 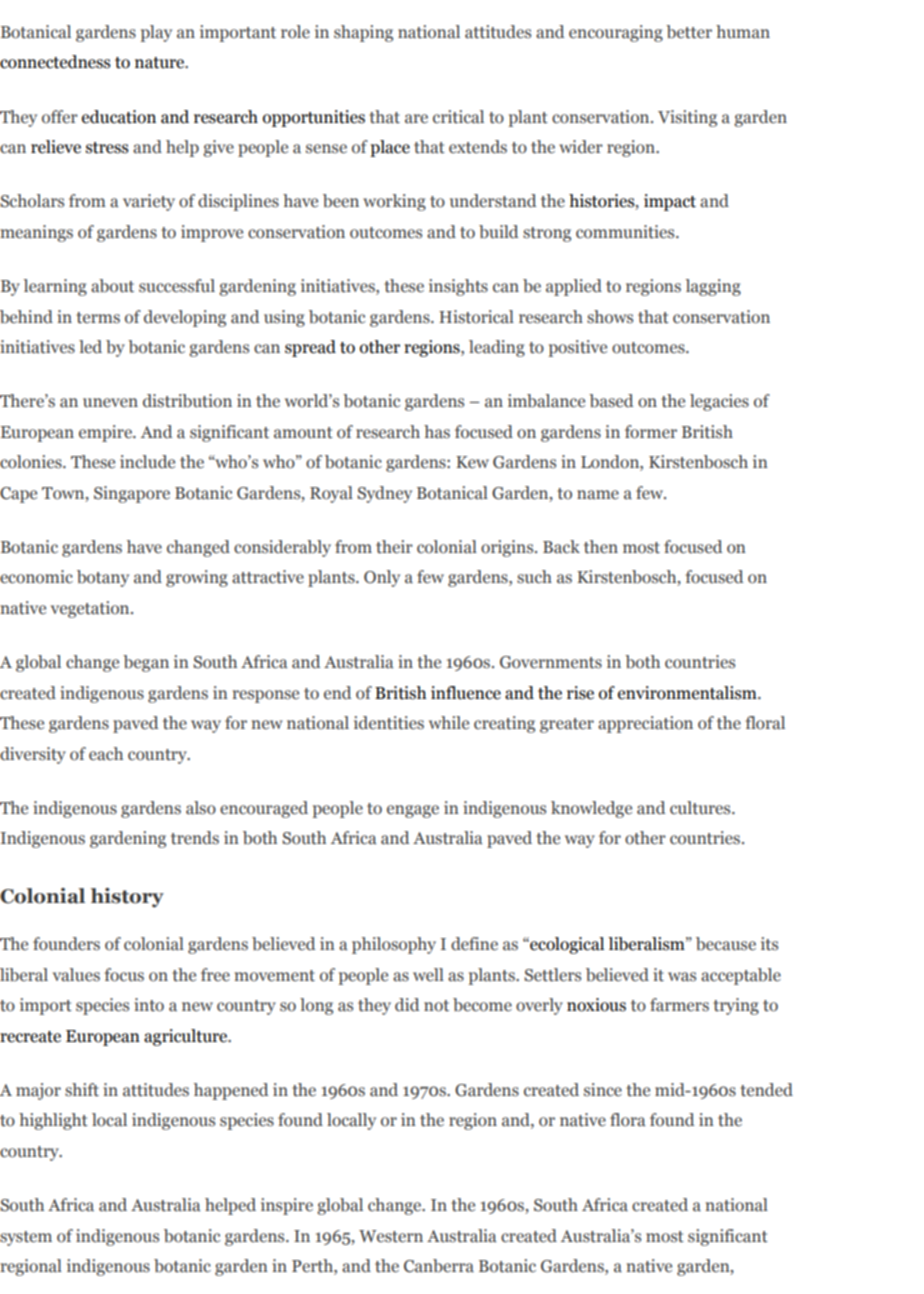 What do you see at coordinates (679, 1005) in the screenshot?
I see `farmers` at bounding box center [679, 1005].
